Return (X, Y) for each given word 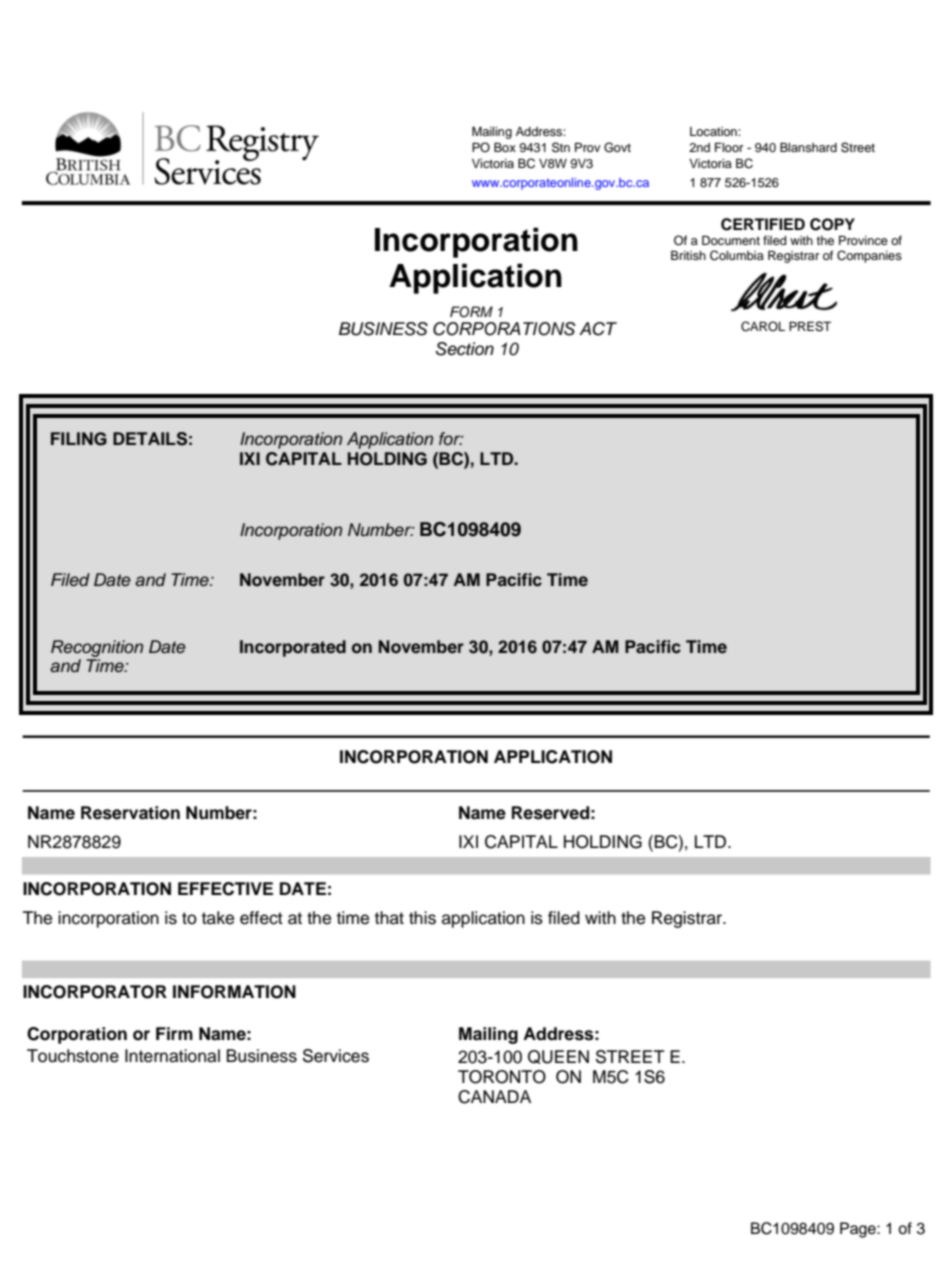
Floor (729, 147)
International (172, 1056)
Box (505, 147)
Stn (561, 147)
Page (859, 1230)
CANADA (494, 1097)
